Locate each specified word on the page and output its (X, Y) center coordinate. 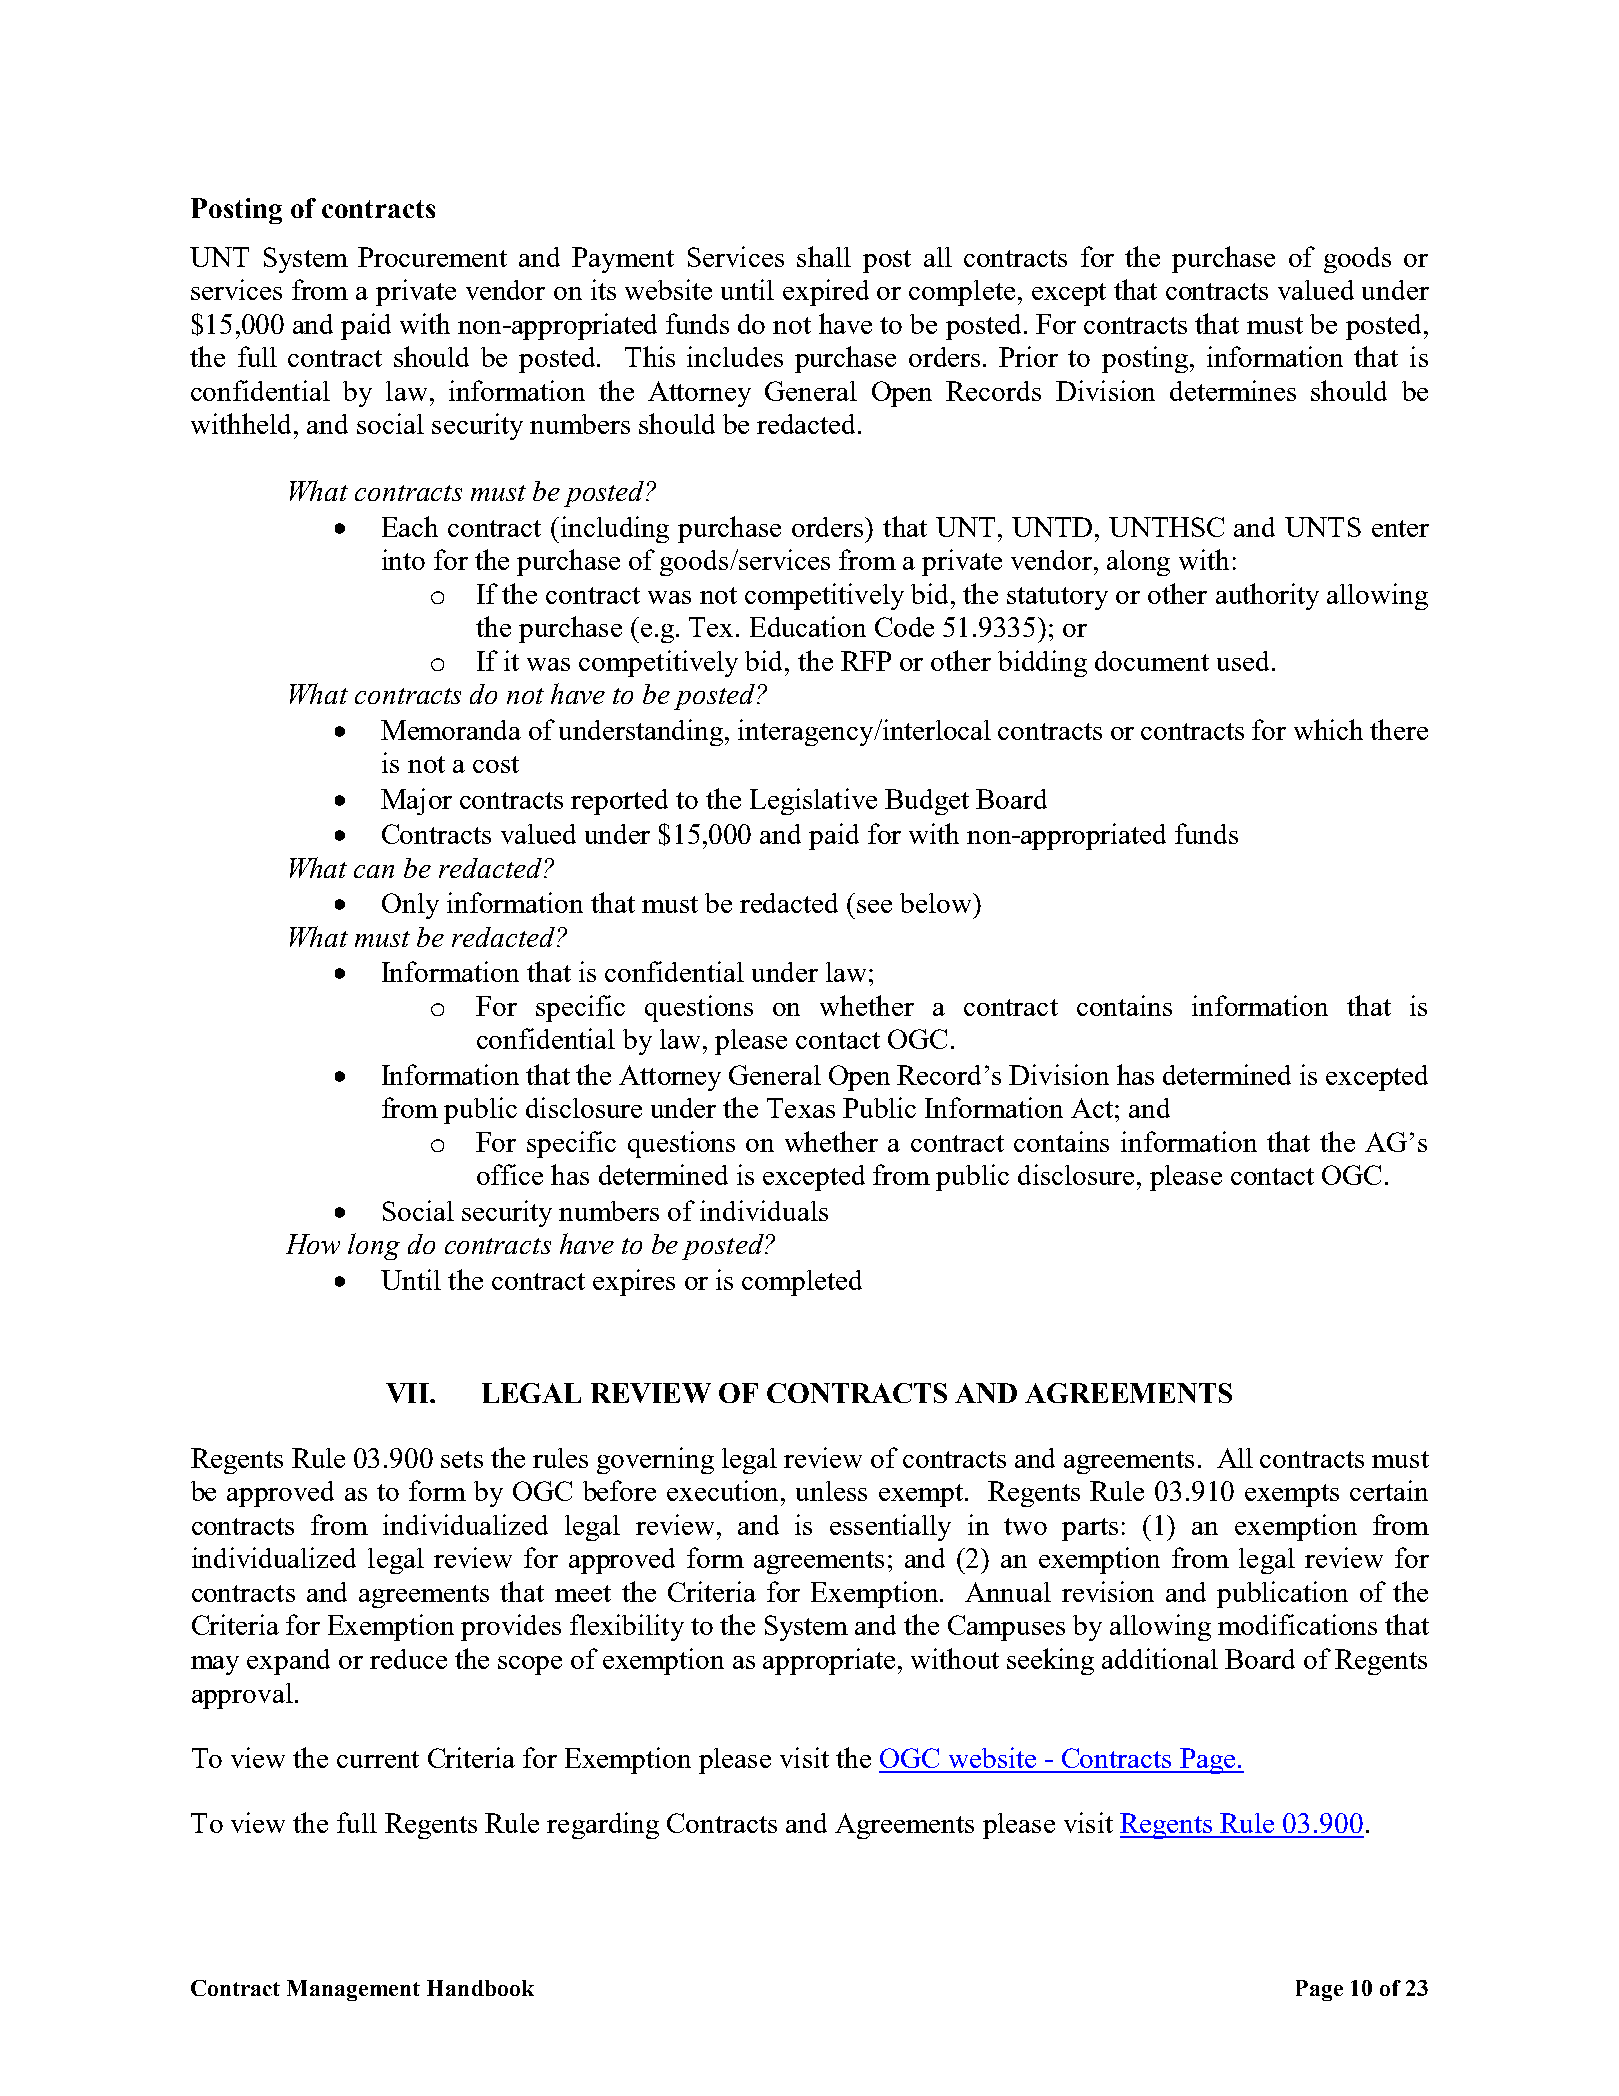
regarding (603, 1825)
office (510, 1174)
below (937, 903)
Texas (801, 1108)
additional (1160, 1658)
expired (826, 292)
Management (353, 1990)
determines (1233, 390)
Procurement (432, 257)
